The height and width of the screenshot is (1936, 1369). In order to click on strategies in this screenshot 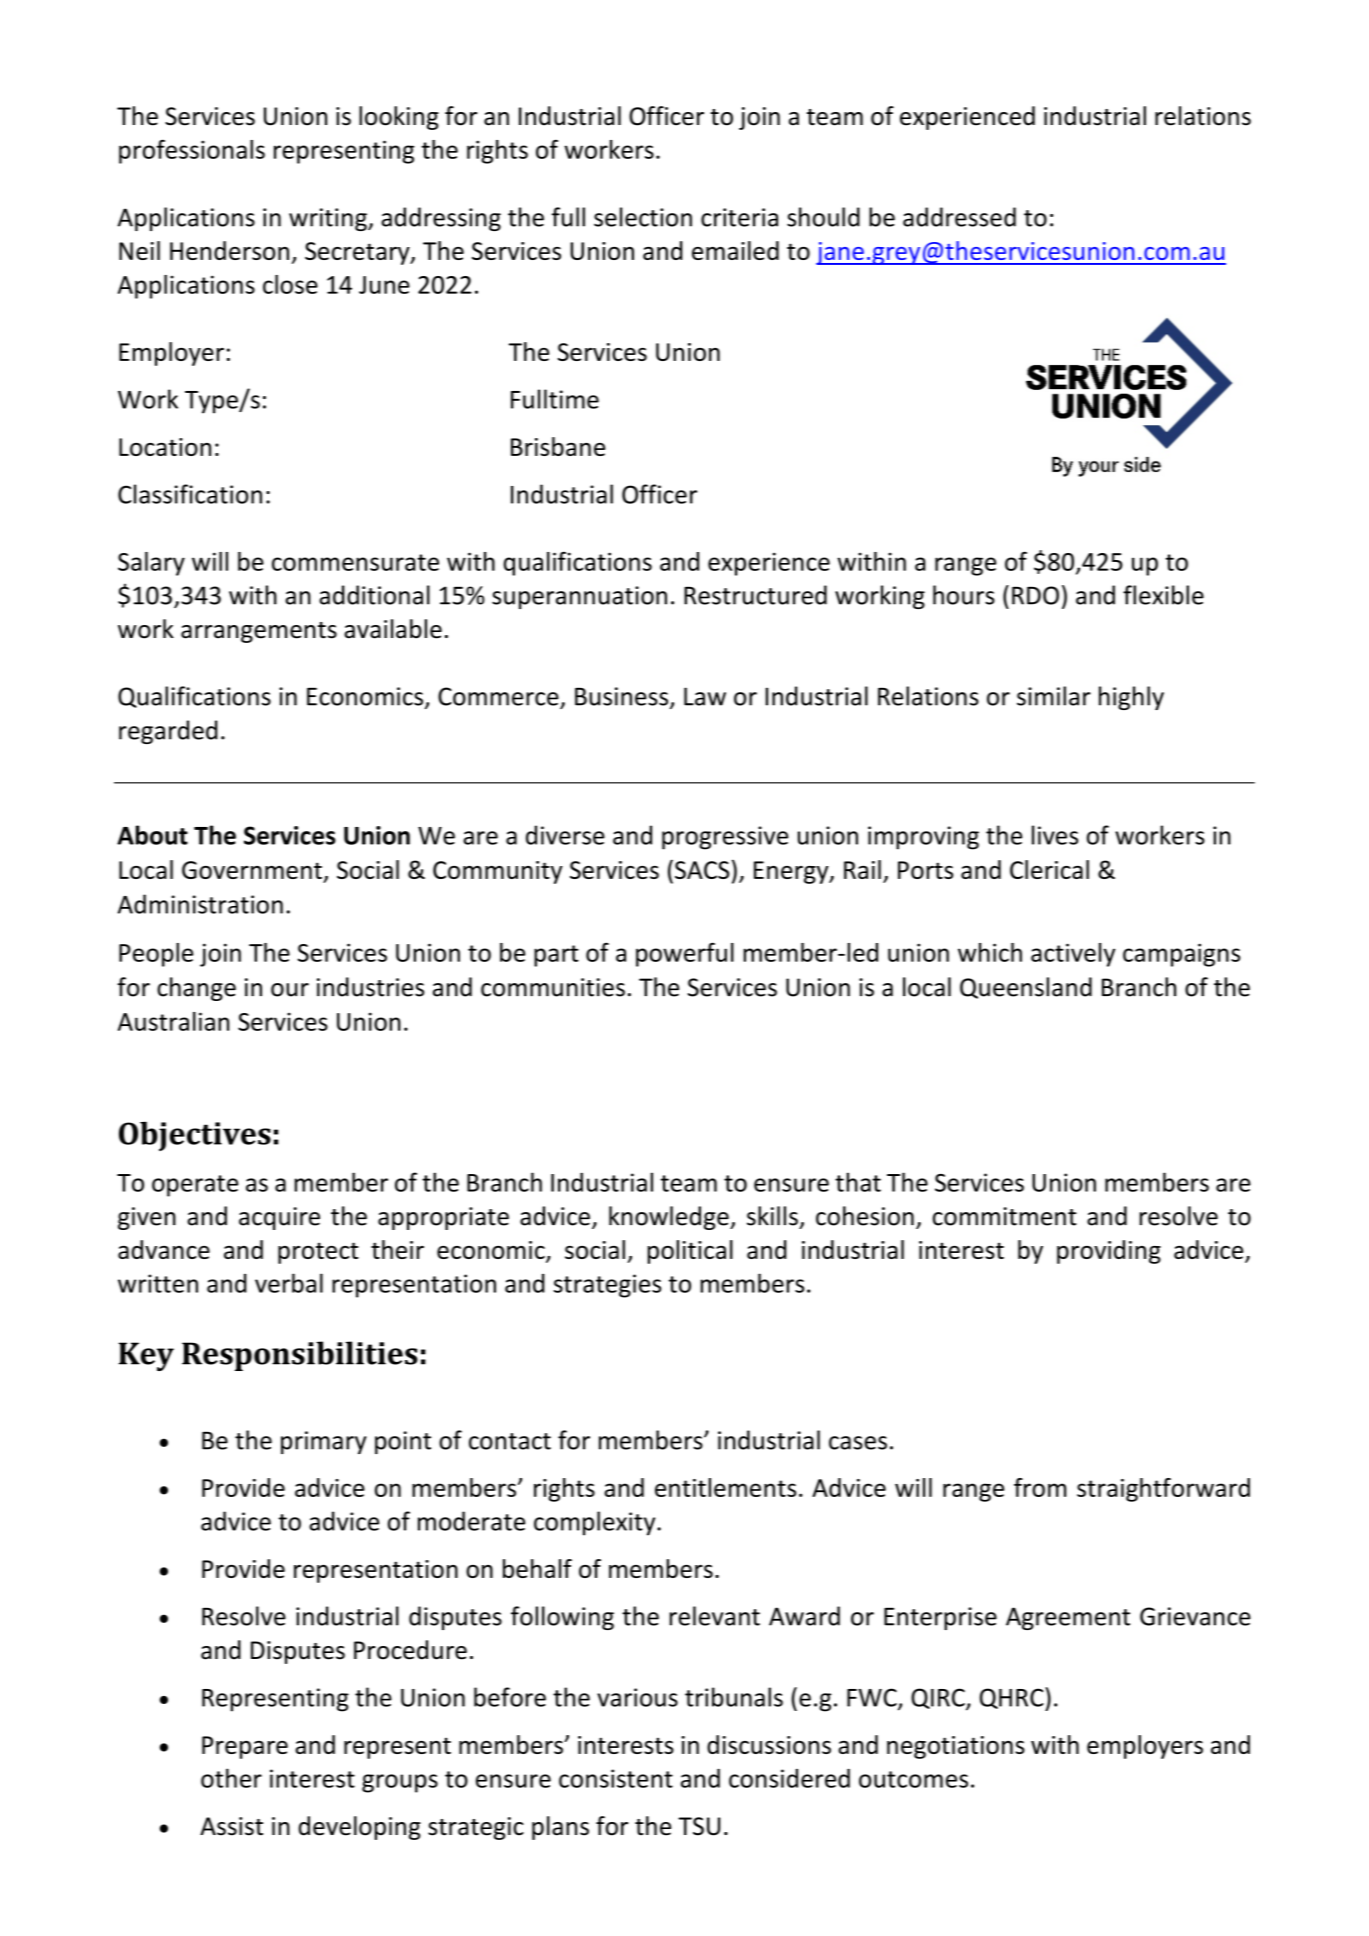, I will do `click(607, 1286)`.
